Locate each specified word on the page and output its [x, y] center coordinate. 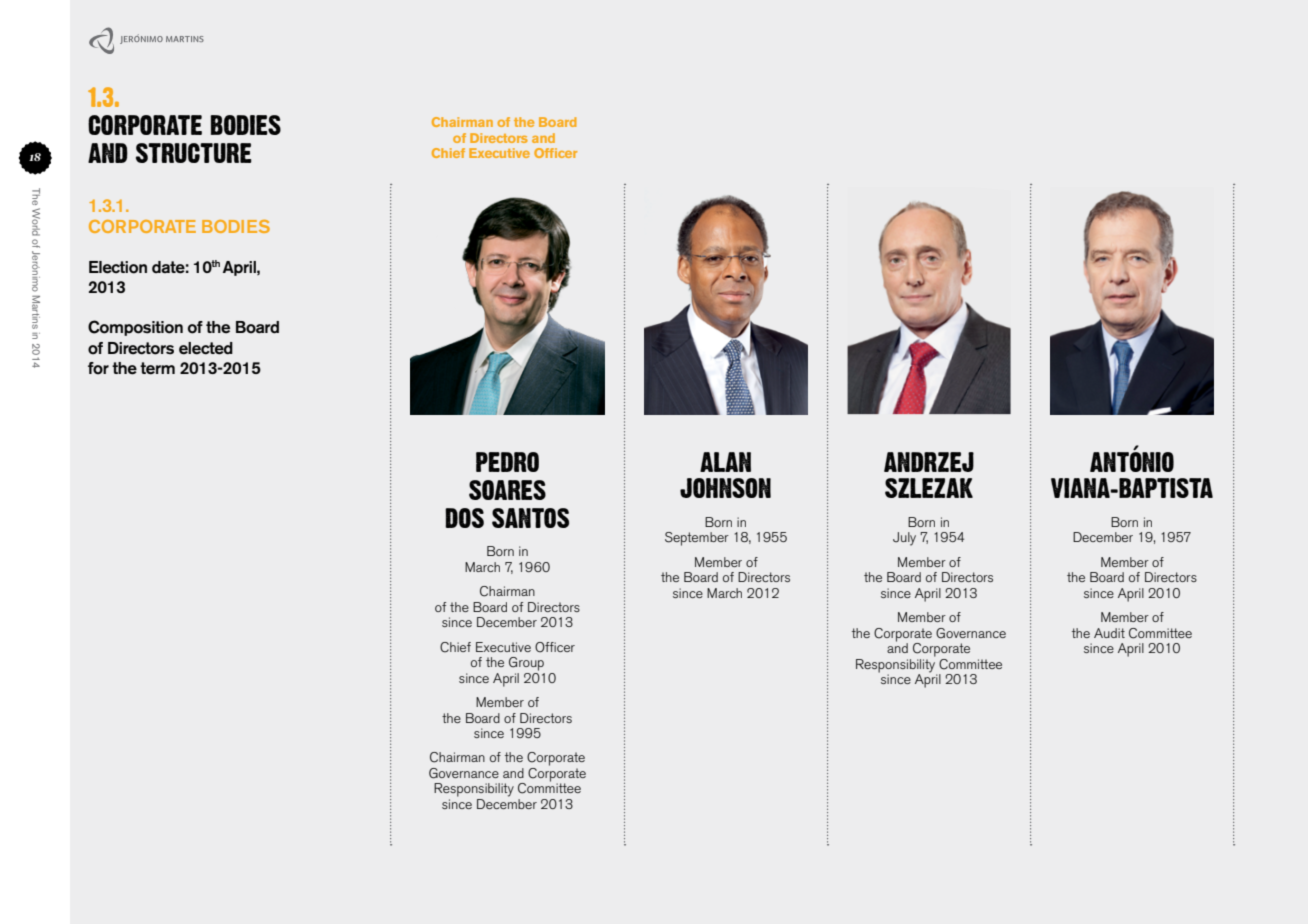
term [157, 368]
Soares [507, 490]
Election [118, 267]
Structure [194, 153]
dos [464, 518]
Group [526, 664]
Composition [135, 328]
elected [206, 348]
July [904, 539]
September [697, 539]
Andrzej [929, 462]
